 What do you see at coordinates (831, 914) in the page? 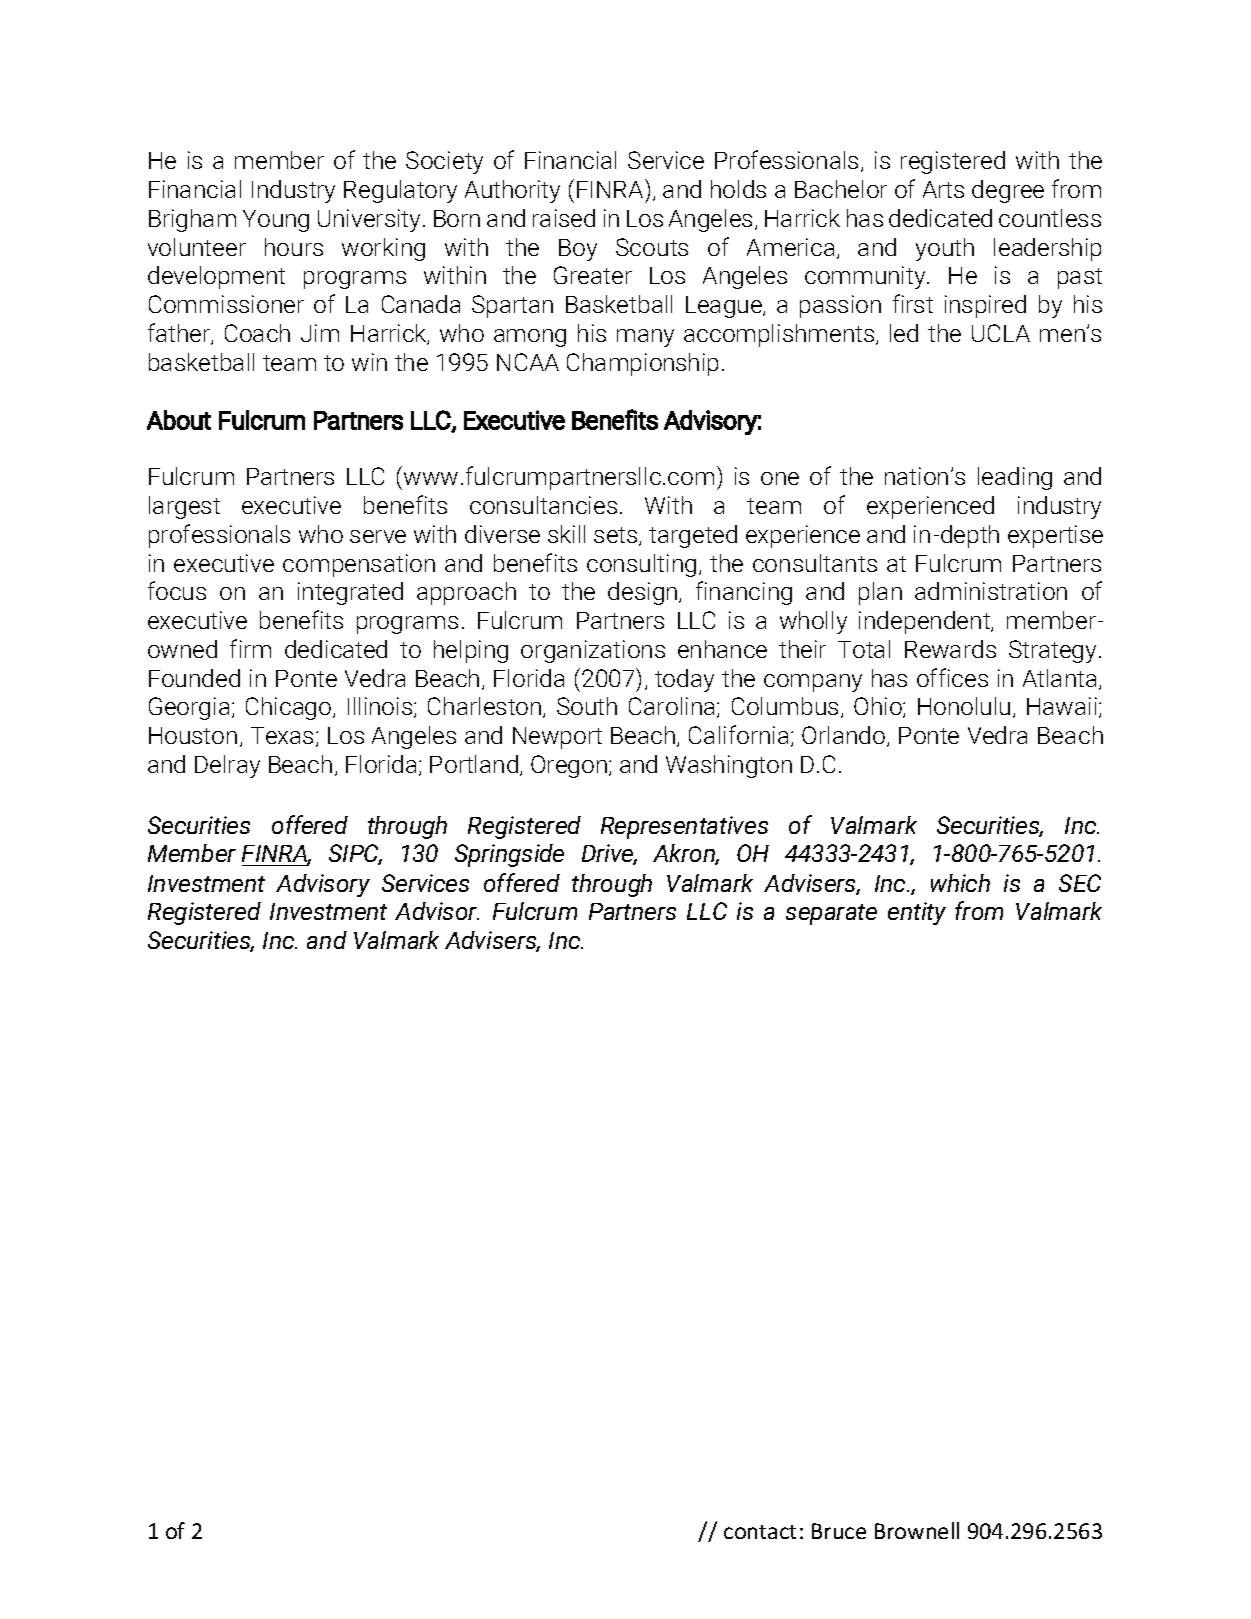
I see `separate` at bounding box center [831, 914].
